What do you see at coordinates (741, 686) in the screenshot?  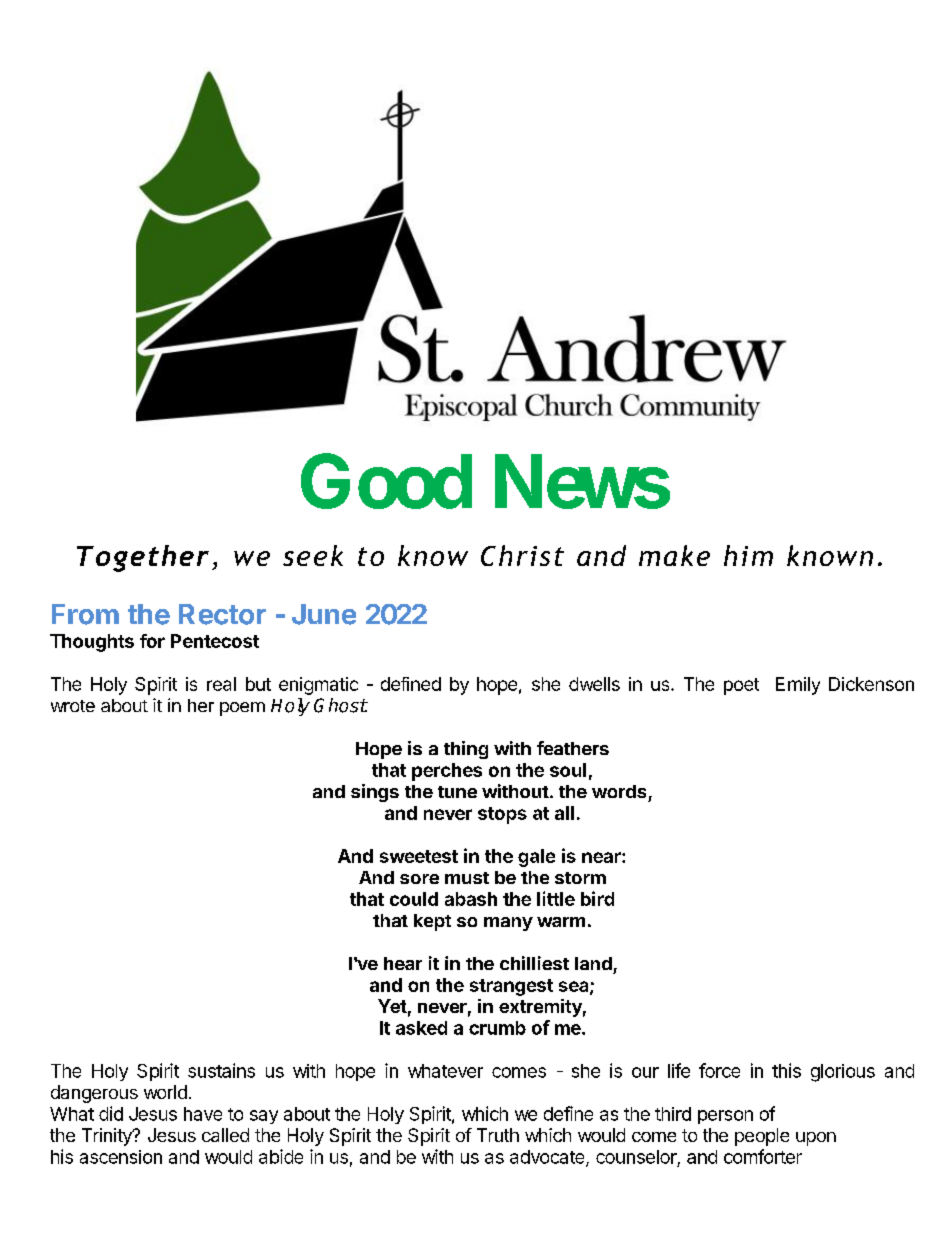 I see `poet` at bounding box center [741, 686].
